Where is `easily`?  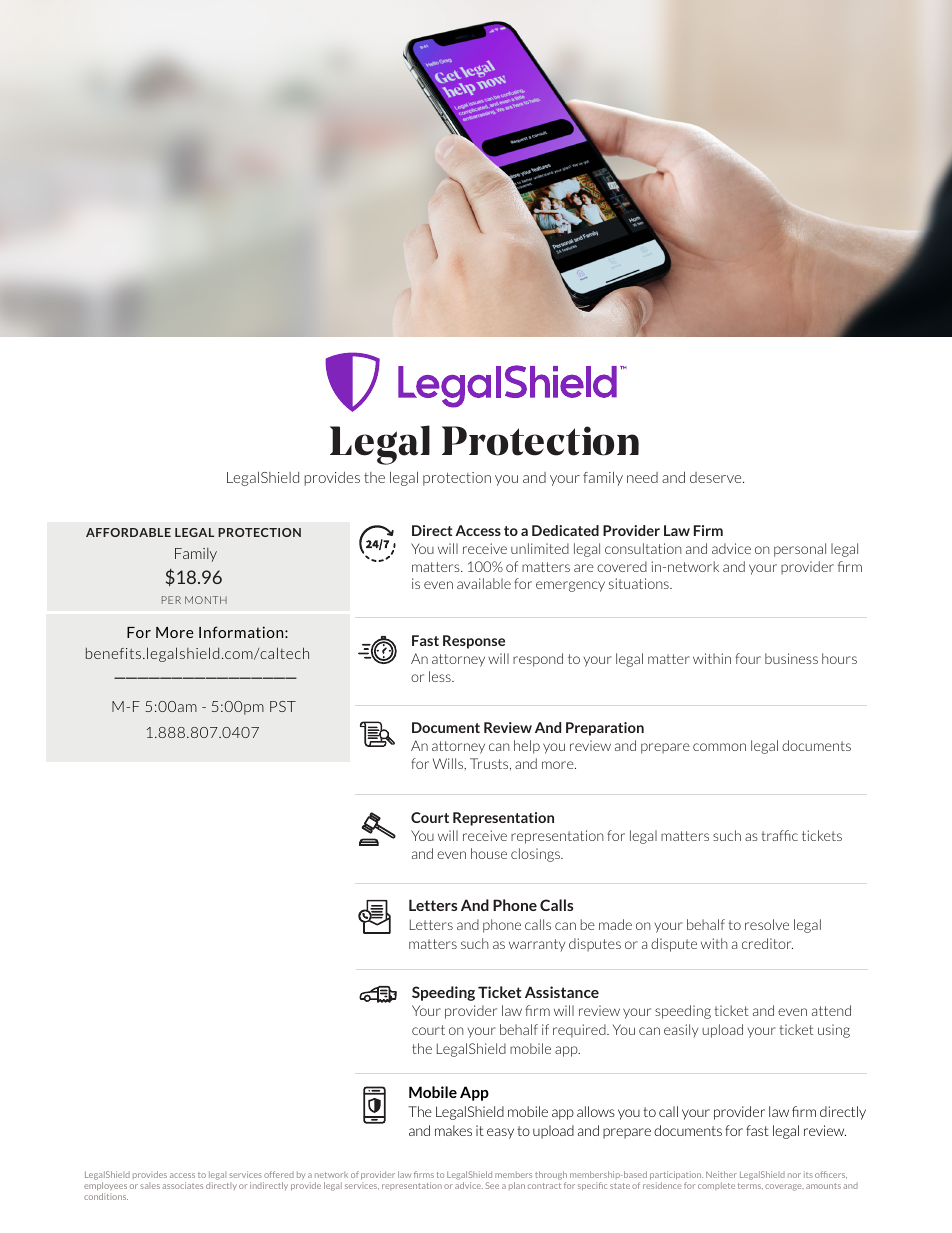 easily is located at coordinates (681, 1031).
